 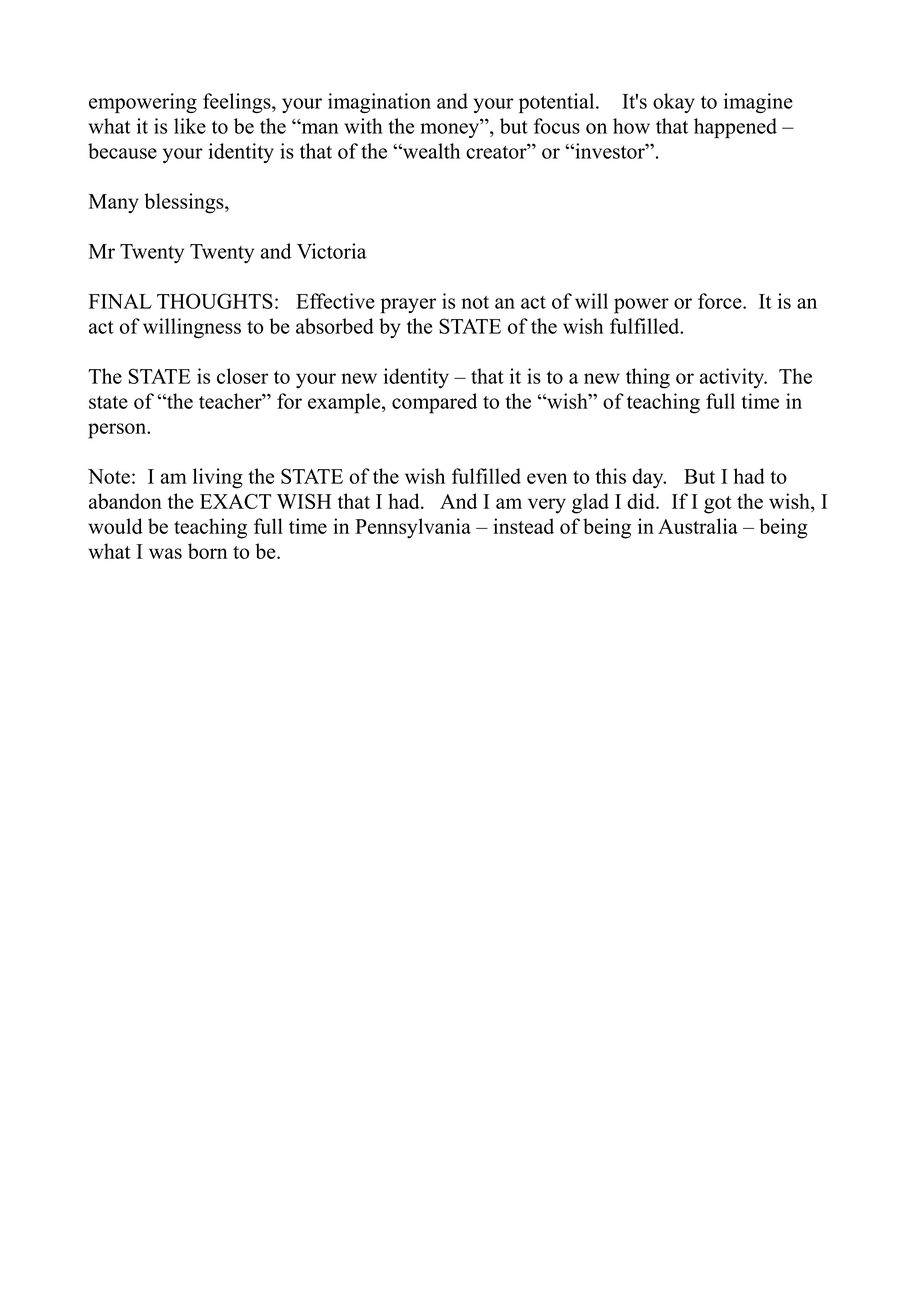 I want to click on compared, so click(x=434, y=403).
